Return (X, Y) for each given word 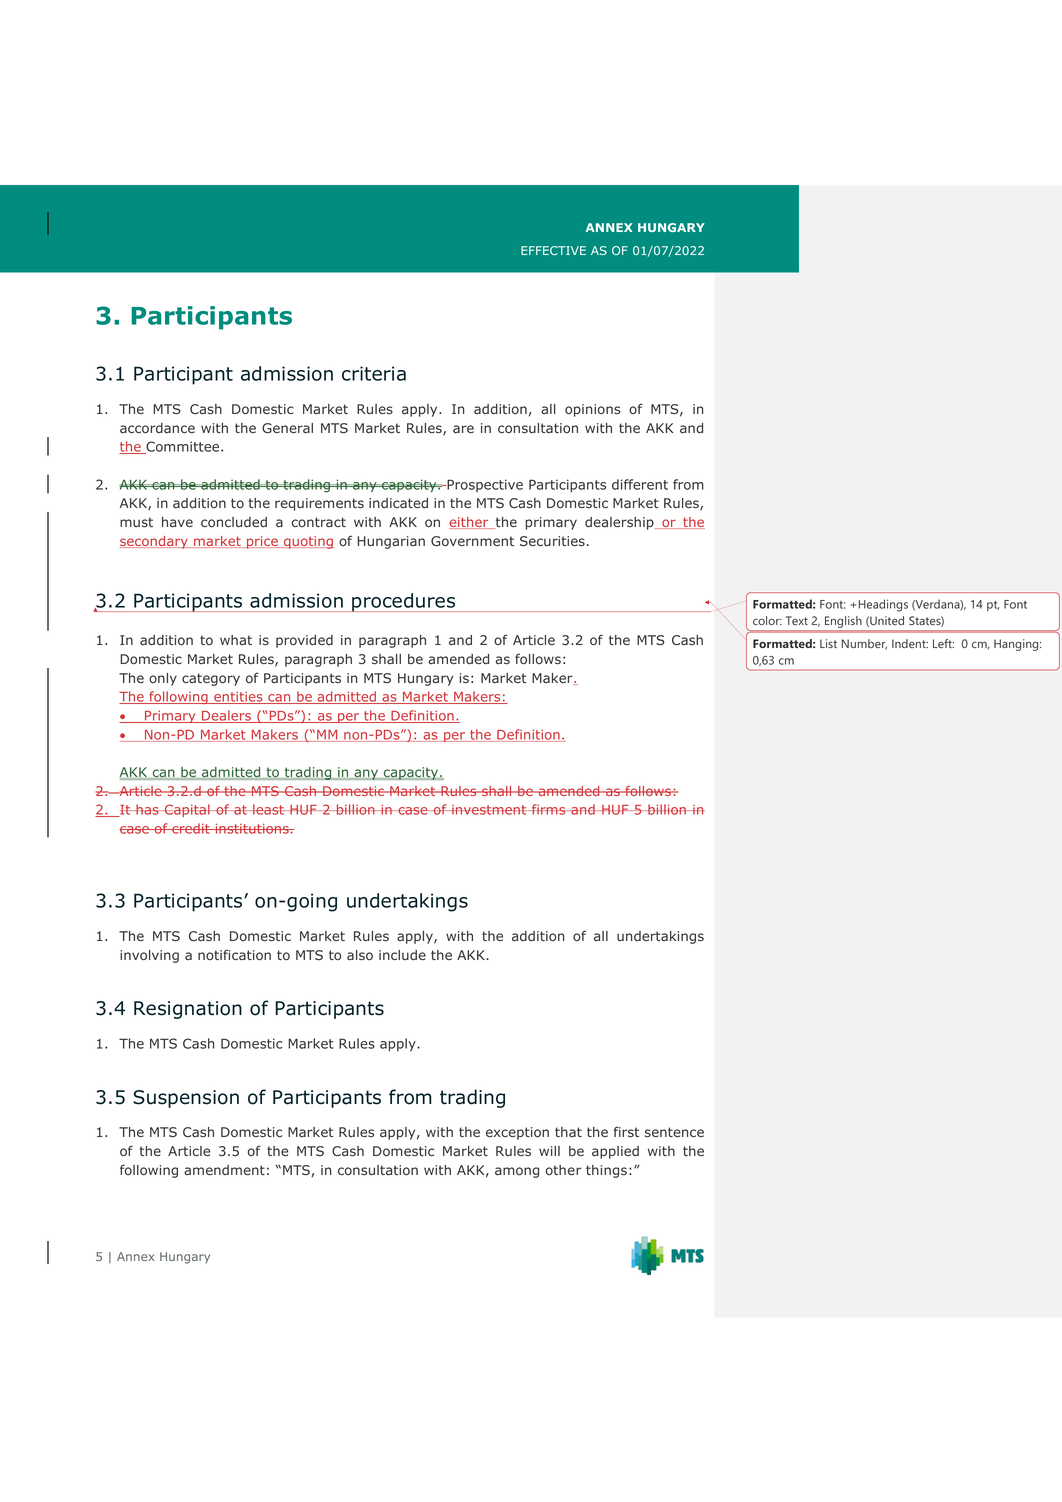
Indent (910, 643)
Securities (552, 541)
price (262, 542)
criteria (374, 373)
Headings (883, 605)
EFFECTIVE (553, 250)
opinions (593, 410)
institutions (252, 828)
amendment (224, 1170)
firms (549, 809)
